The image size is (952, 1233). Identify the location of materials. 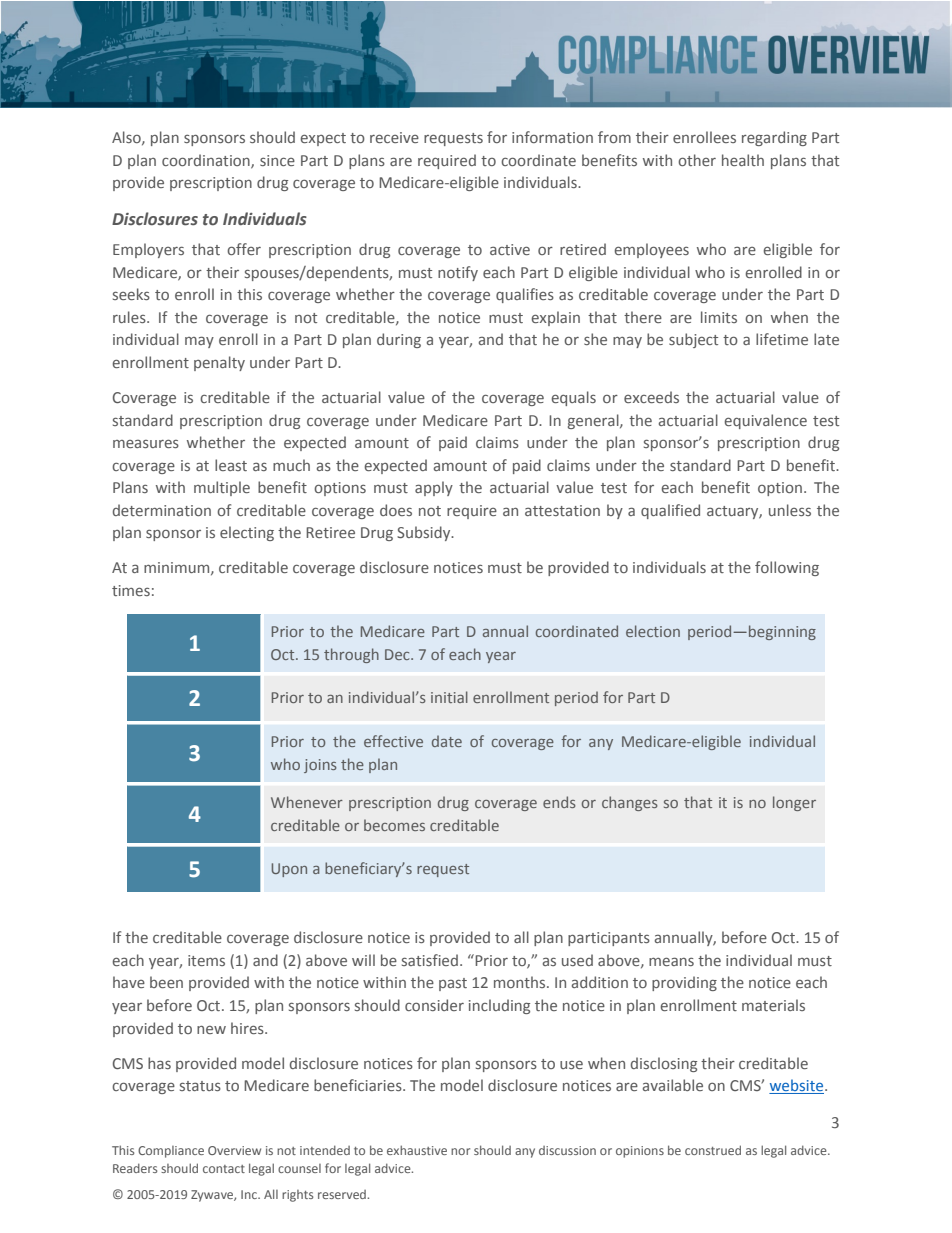
(773, 1005).
